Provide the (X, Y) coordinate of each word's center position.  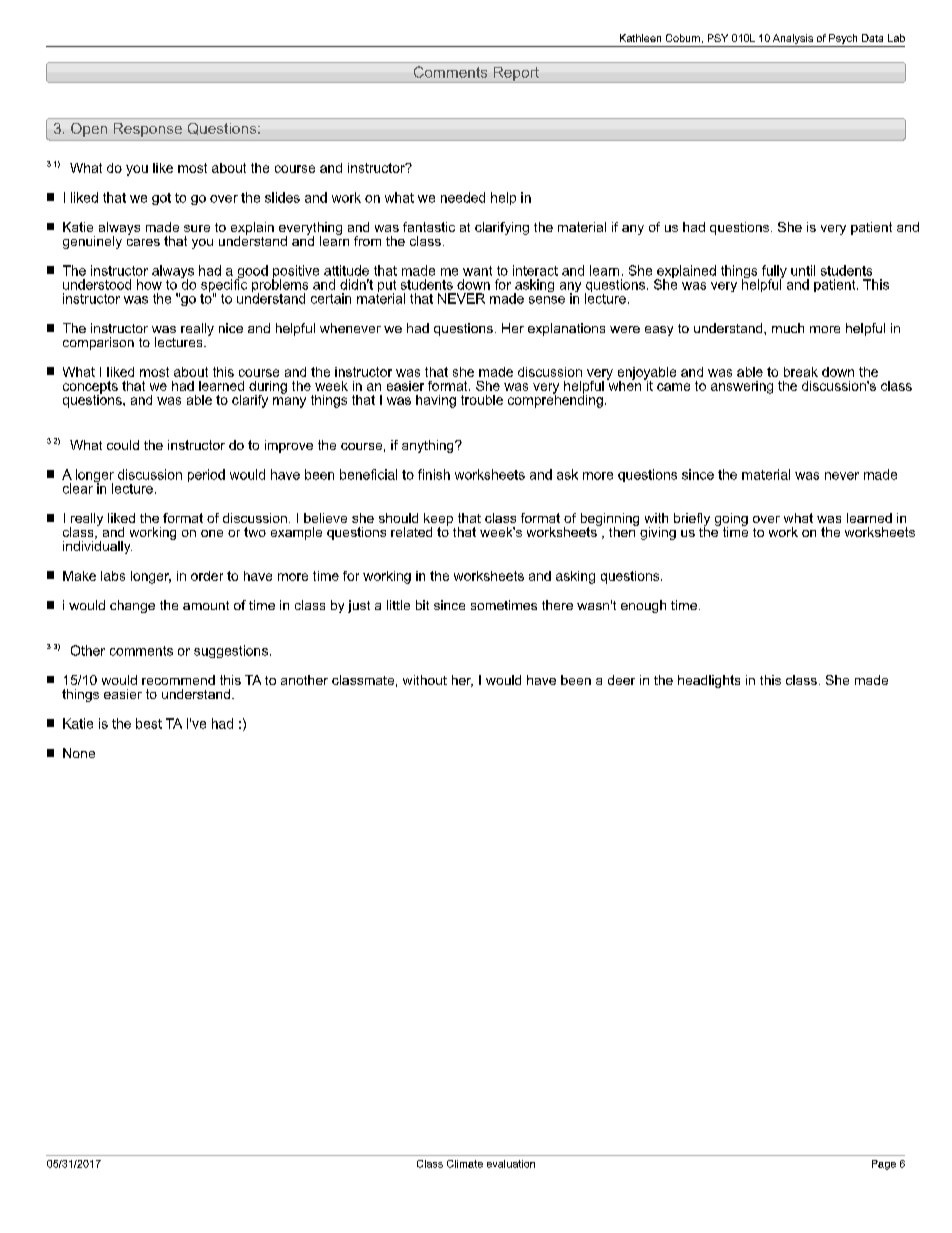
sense (547, 300)
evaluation (511, 1164)
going (731, 520)
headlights (709, 681)
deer (621, 680)
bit (422, 605)
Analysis (793, 40)
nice (231, 328)
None (79, 753)
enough (643, 606)
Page (884, 1165)
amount (206, 605)
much (788, 328)
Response (148, 130)
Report (516, 75)
